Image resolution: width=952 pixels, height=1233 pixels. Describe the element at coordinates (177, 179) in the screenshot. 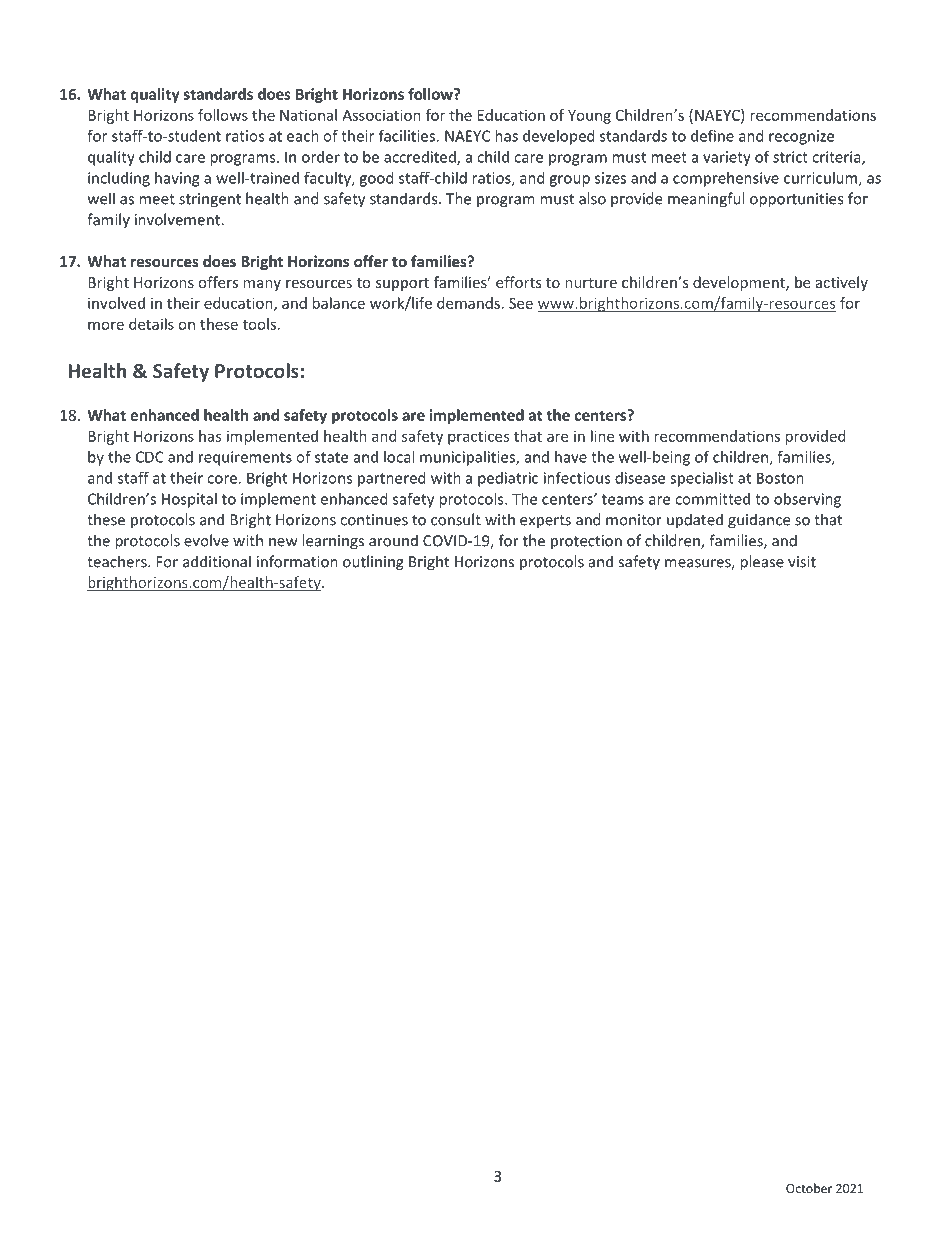

I see `having` at that location.
